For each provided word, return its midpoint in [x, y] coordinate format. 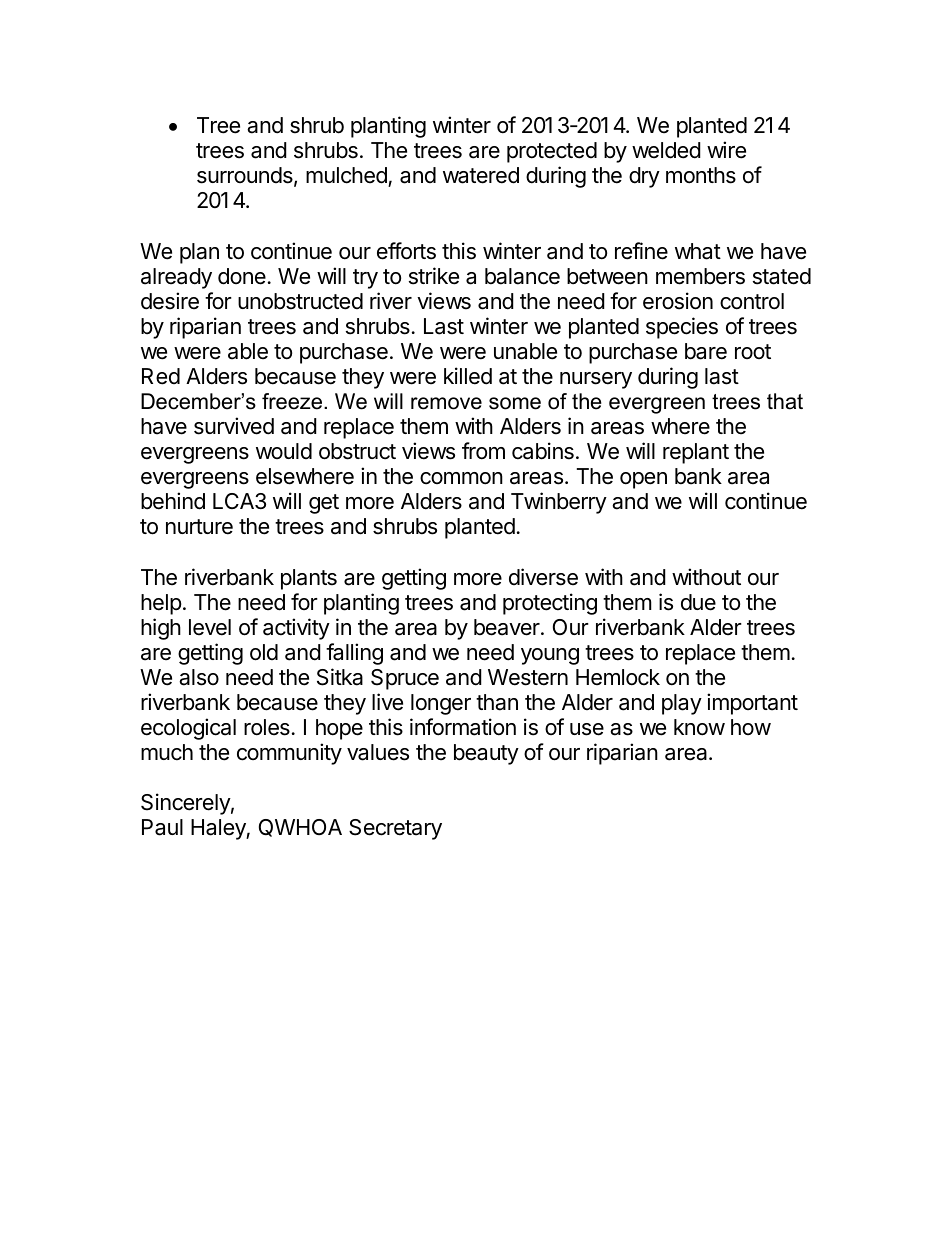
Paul [162, 827]
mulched [347, 177]
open [643, 480]
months [701, 175]
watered [481, 175]
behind [173, 501]
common [461, 478]
